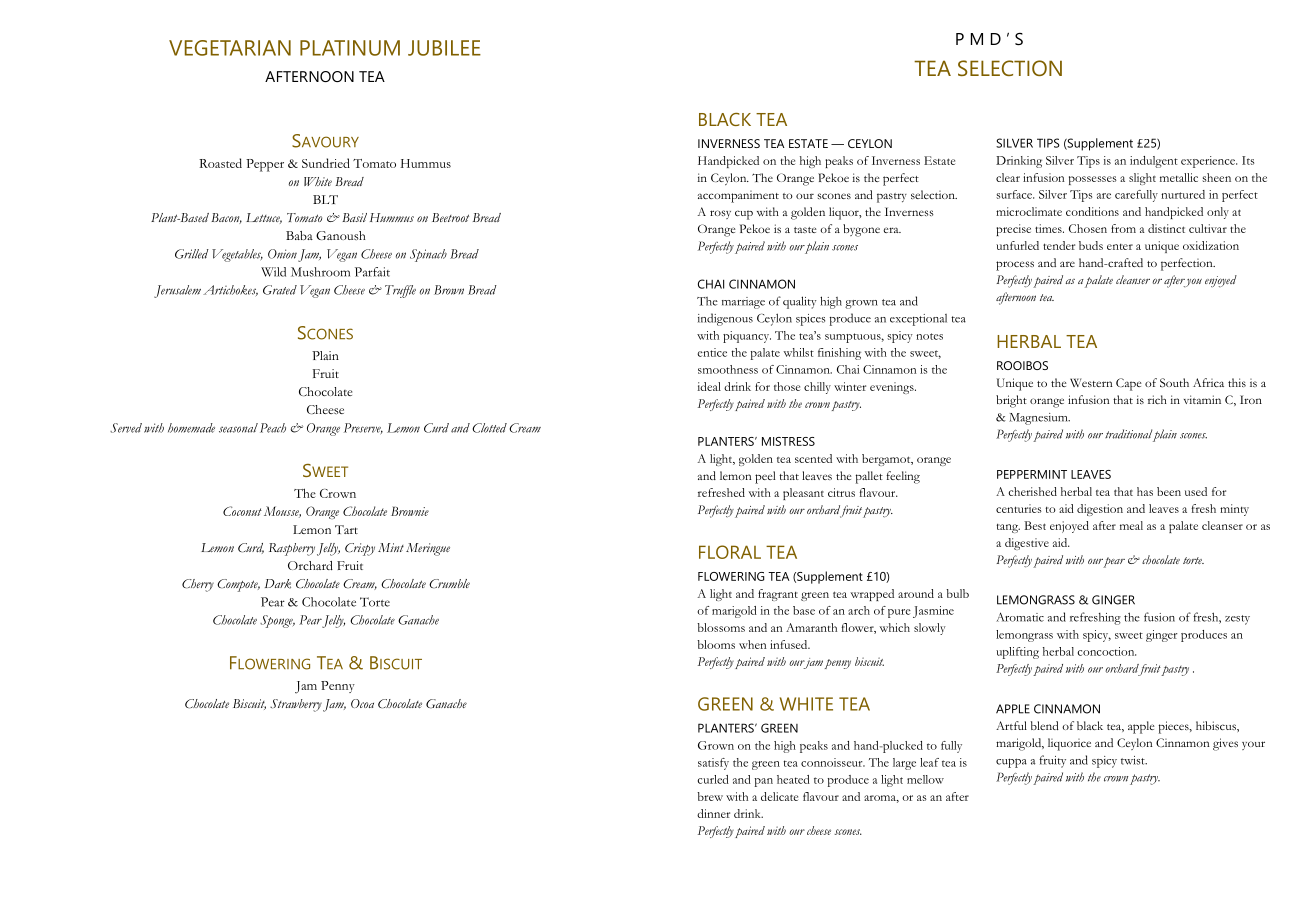 The image size is (1308, 924). What do you see at coordinates (720, 214) in the screenshot?
I see `rosy` at bounding box center [720, 214].
